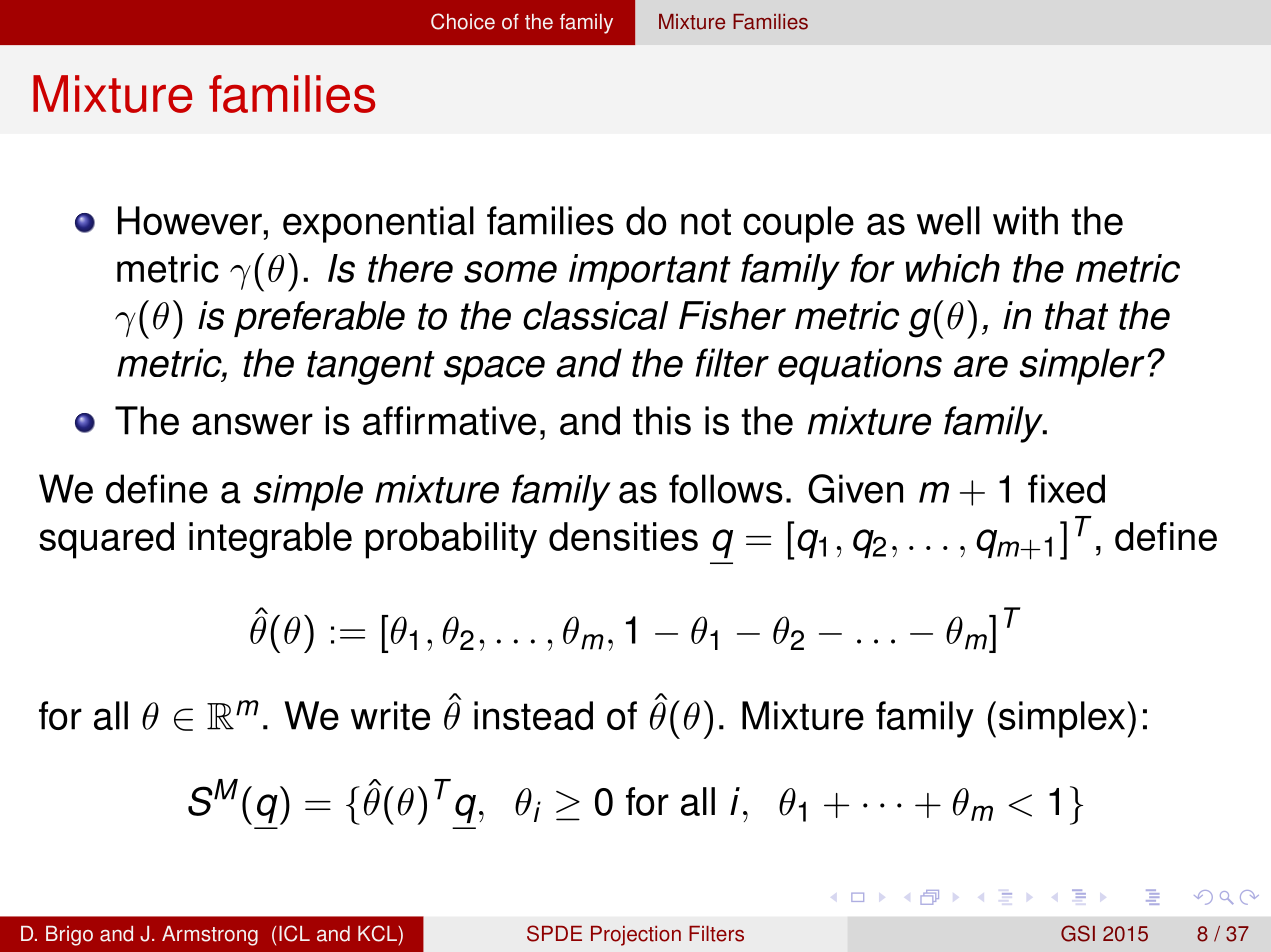 The image size is (1271, 952). What do you see at coordinates (252, 424) in the screenshot?
I see `answer` at bounding box center [252, 424].
